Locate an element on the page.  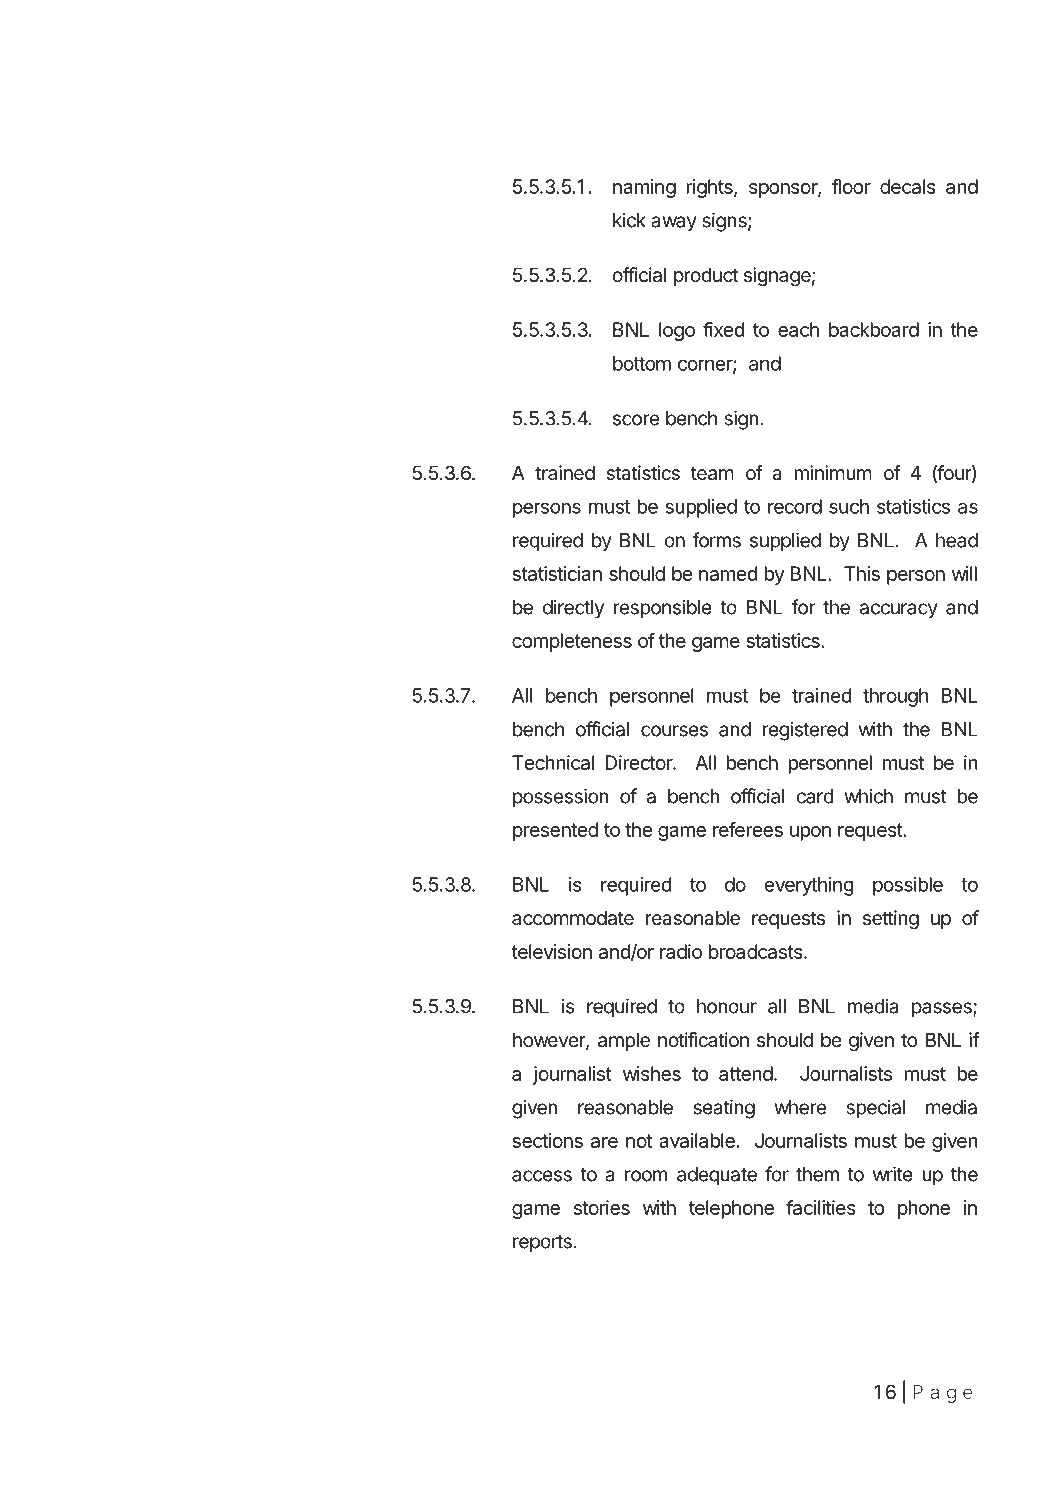
stories is located at coordinates (602, 1207).
